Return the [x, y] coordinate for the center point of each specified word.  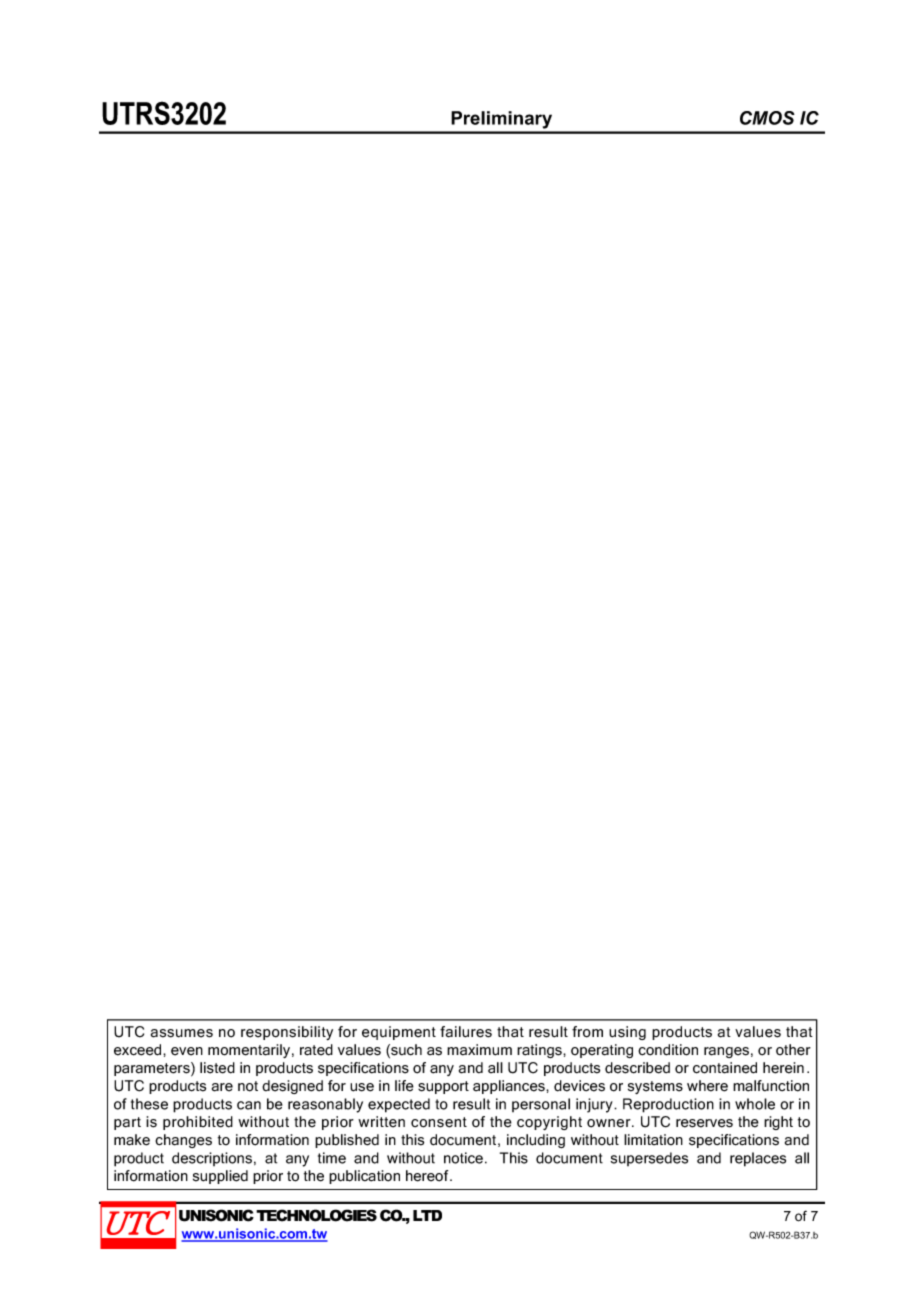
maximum [479, 1050]
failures [466, 1032]
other [793, 1050]
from [587, 1032]
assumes [182, 1033]
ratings [540, 1051]
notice [463, 1158]
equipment [399, 1033]
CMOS [767, 118]
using [627, 1033]
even [187, 1051]
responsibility [287, 1033]
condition [668, 1050]
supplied [220, 1177]
